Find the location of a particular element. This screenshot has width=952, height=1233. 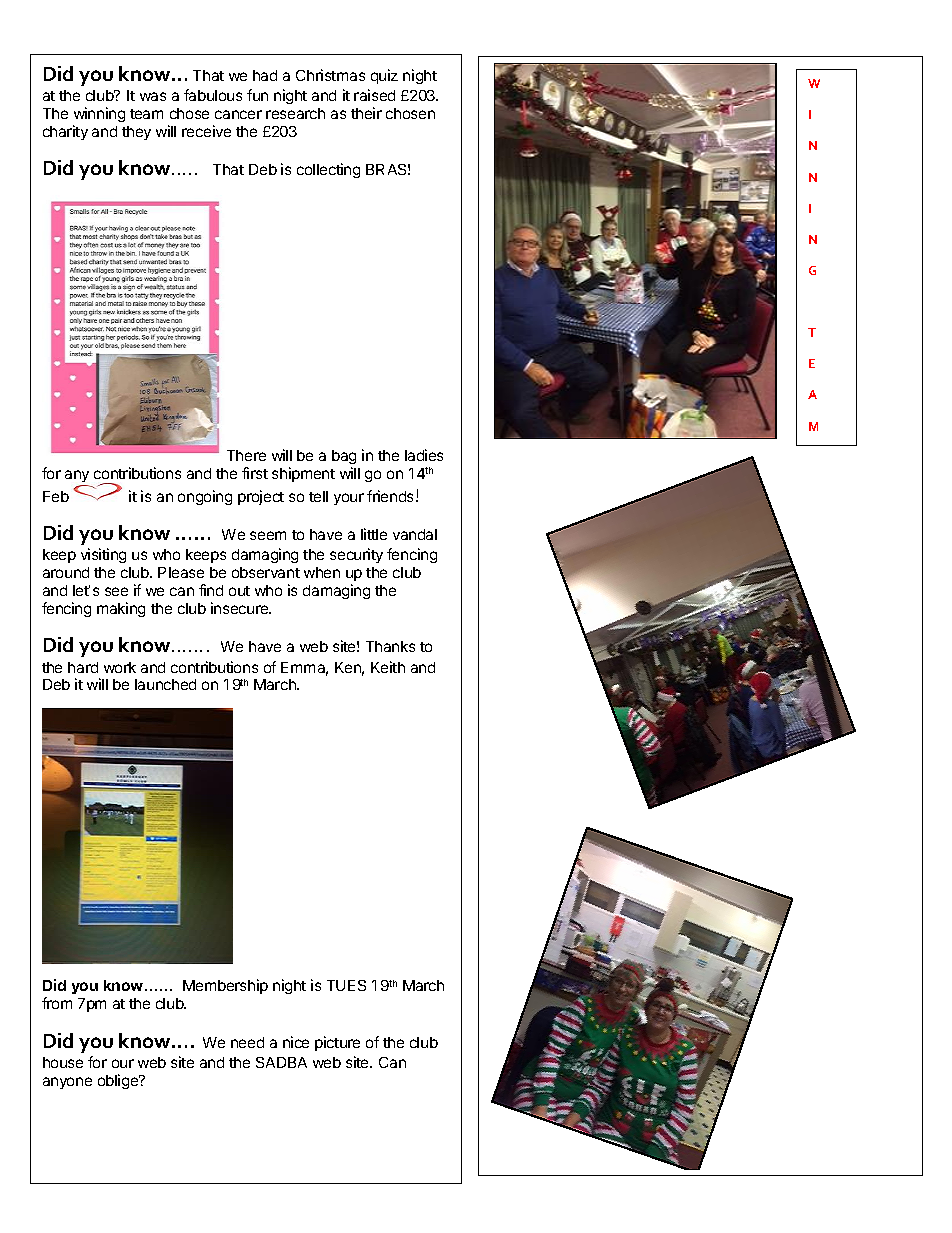

oblige is located at coordinates (119, 1081).
